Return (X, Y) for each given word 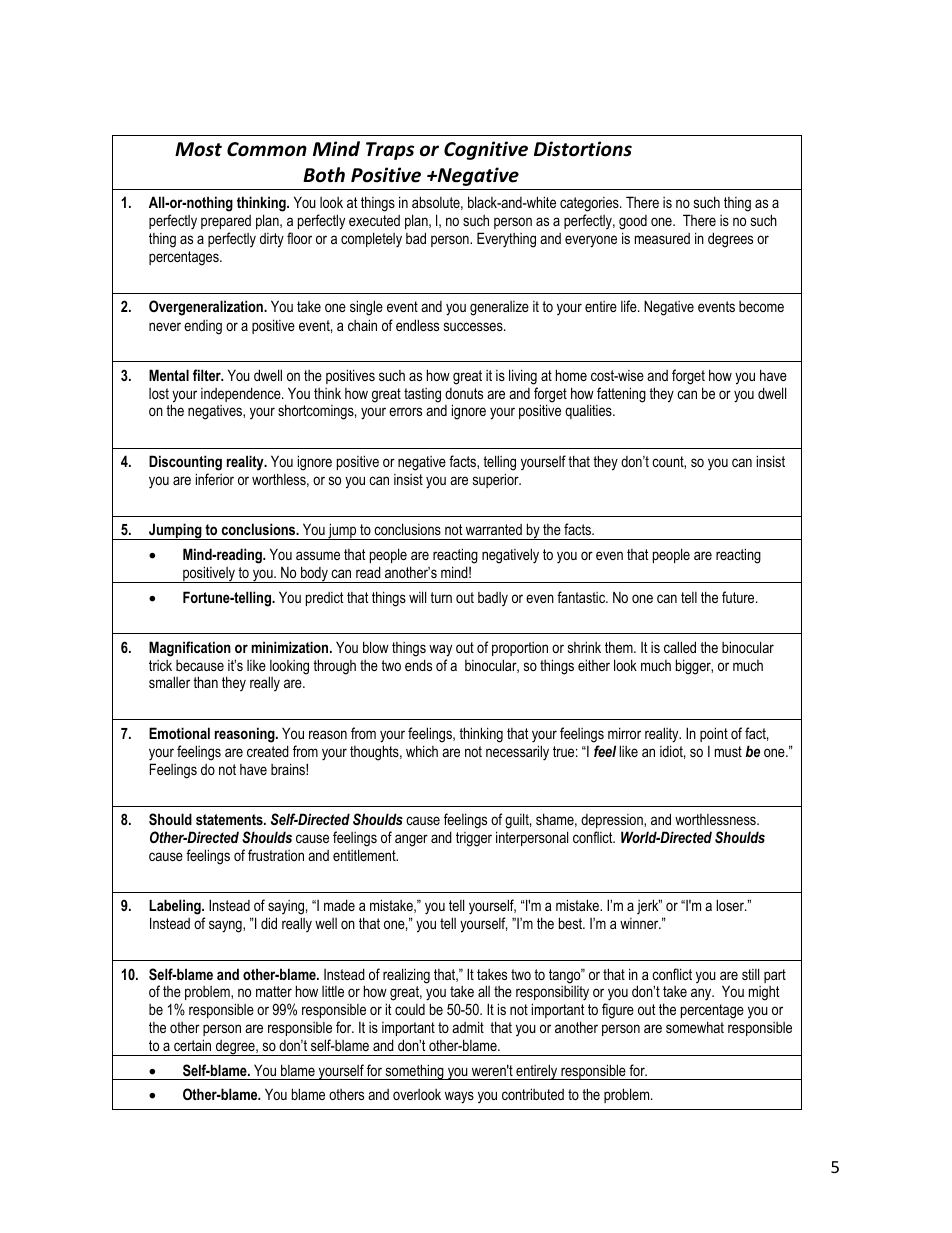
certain (192, 1045)
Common (267, 149)
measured (662, 238)
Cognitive (486, 150)
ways (459, 1097)
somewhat (695, 1027)
